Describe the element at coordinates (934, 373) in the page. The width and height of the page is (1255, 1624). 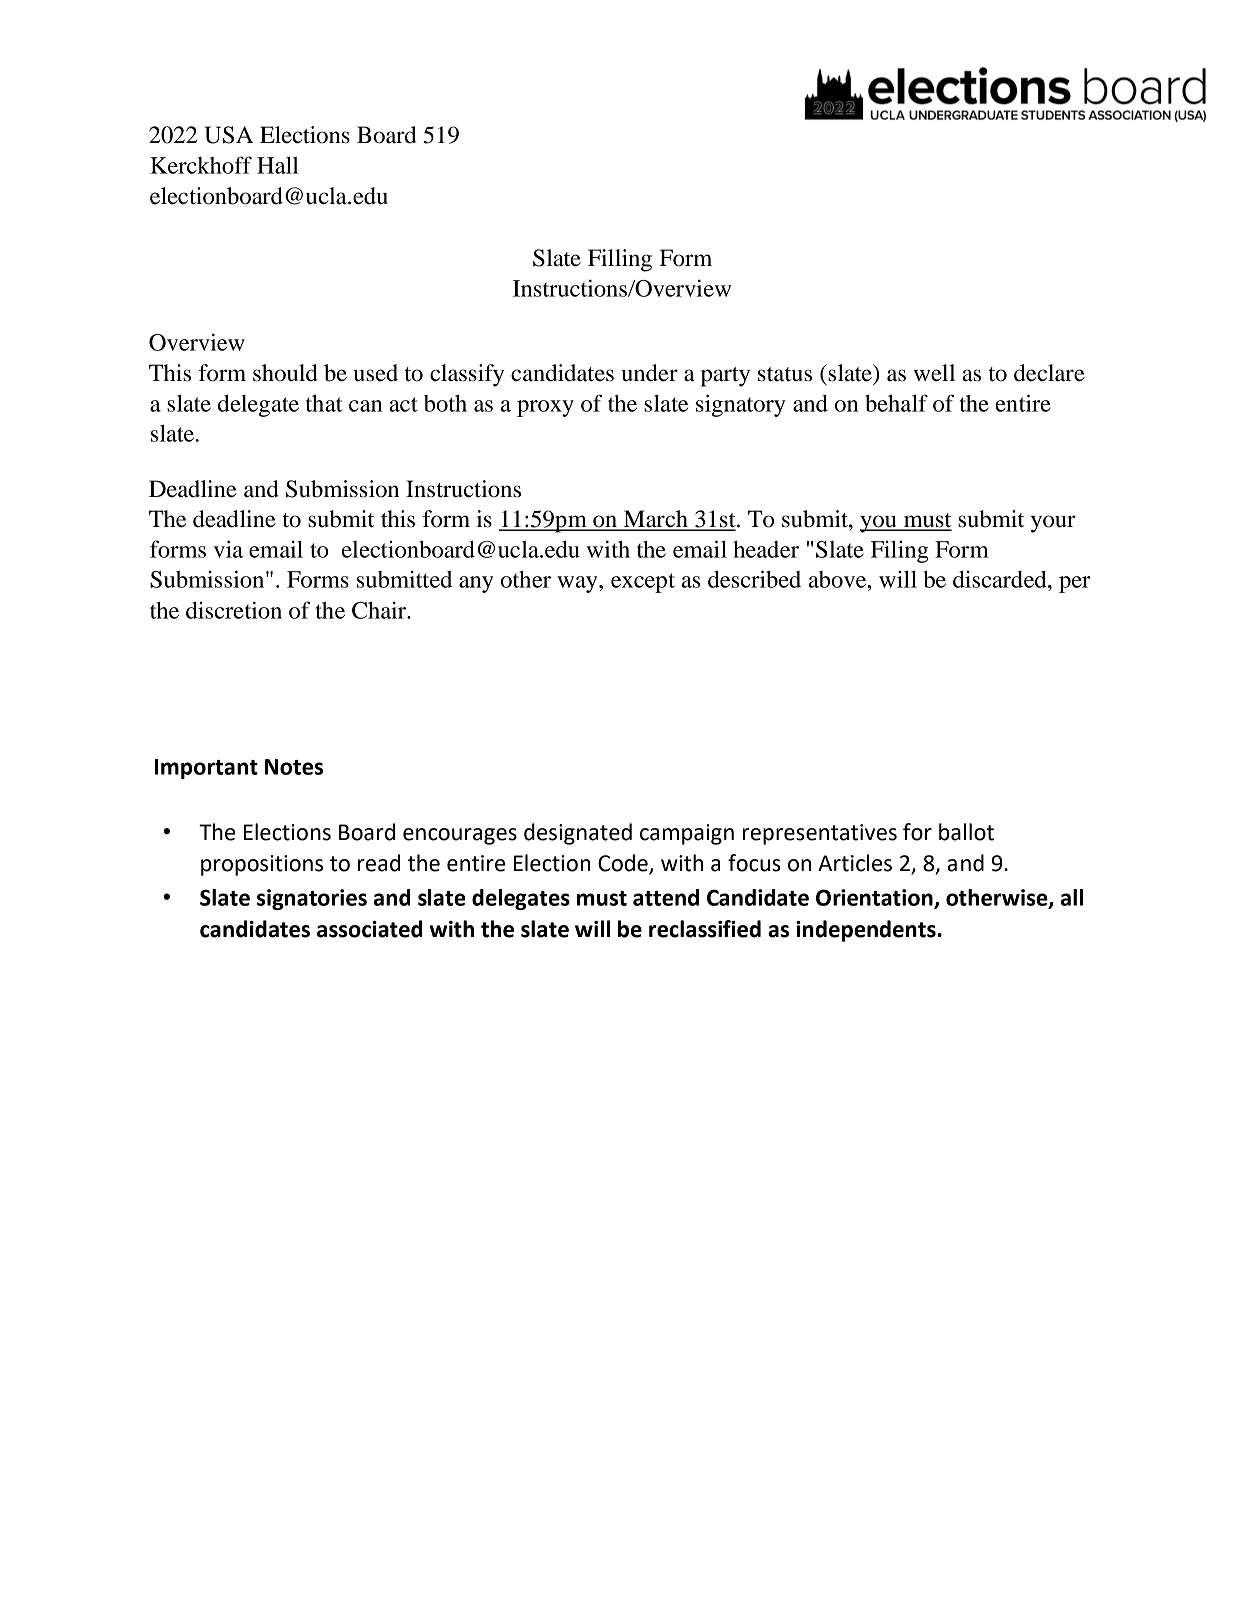
I see `well` at that location.
